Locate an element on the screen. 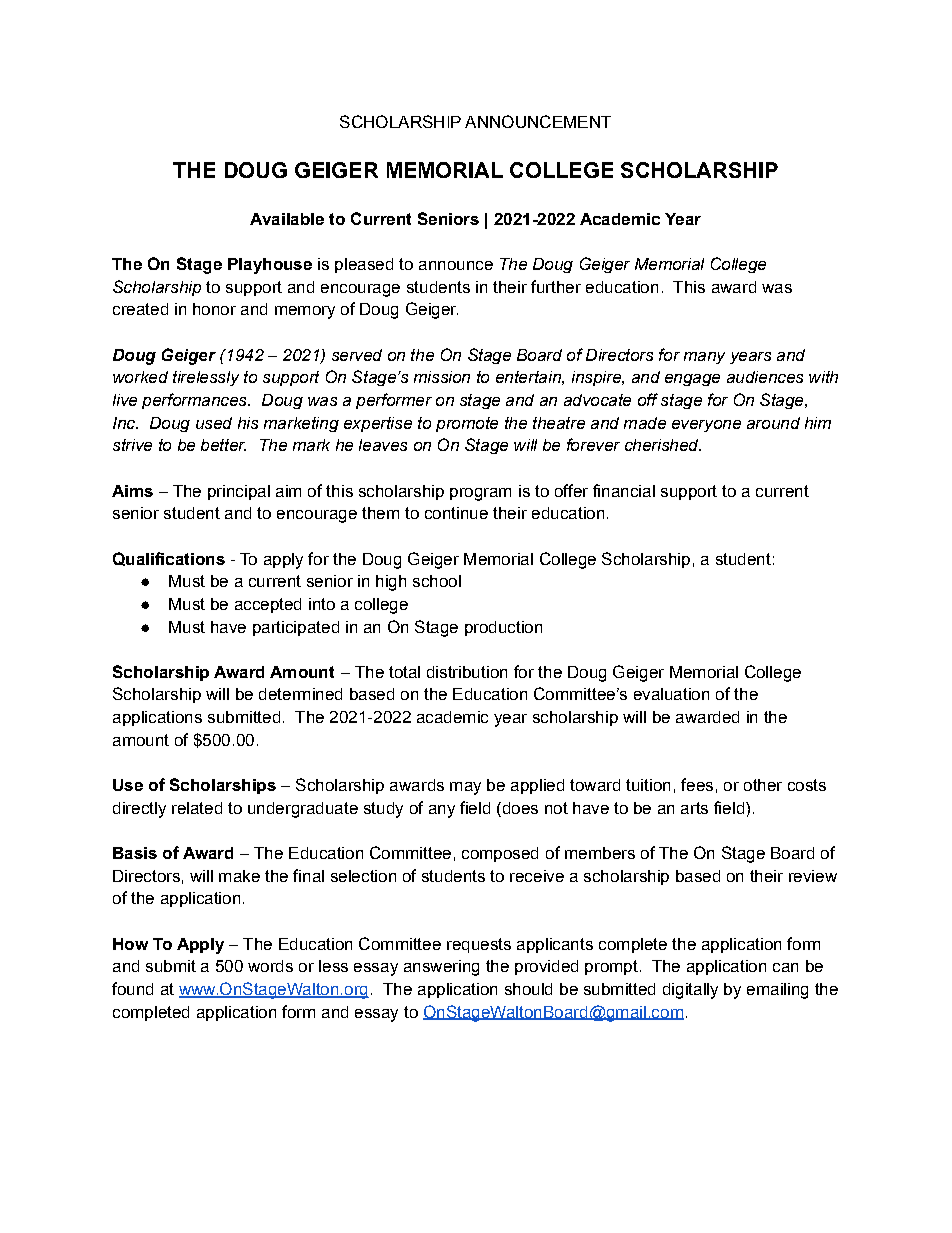 The width and height of the screenshot is (952, 1233). may is located at coordinates (465, 788).
